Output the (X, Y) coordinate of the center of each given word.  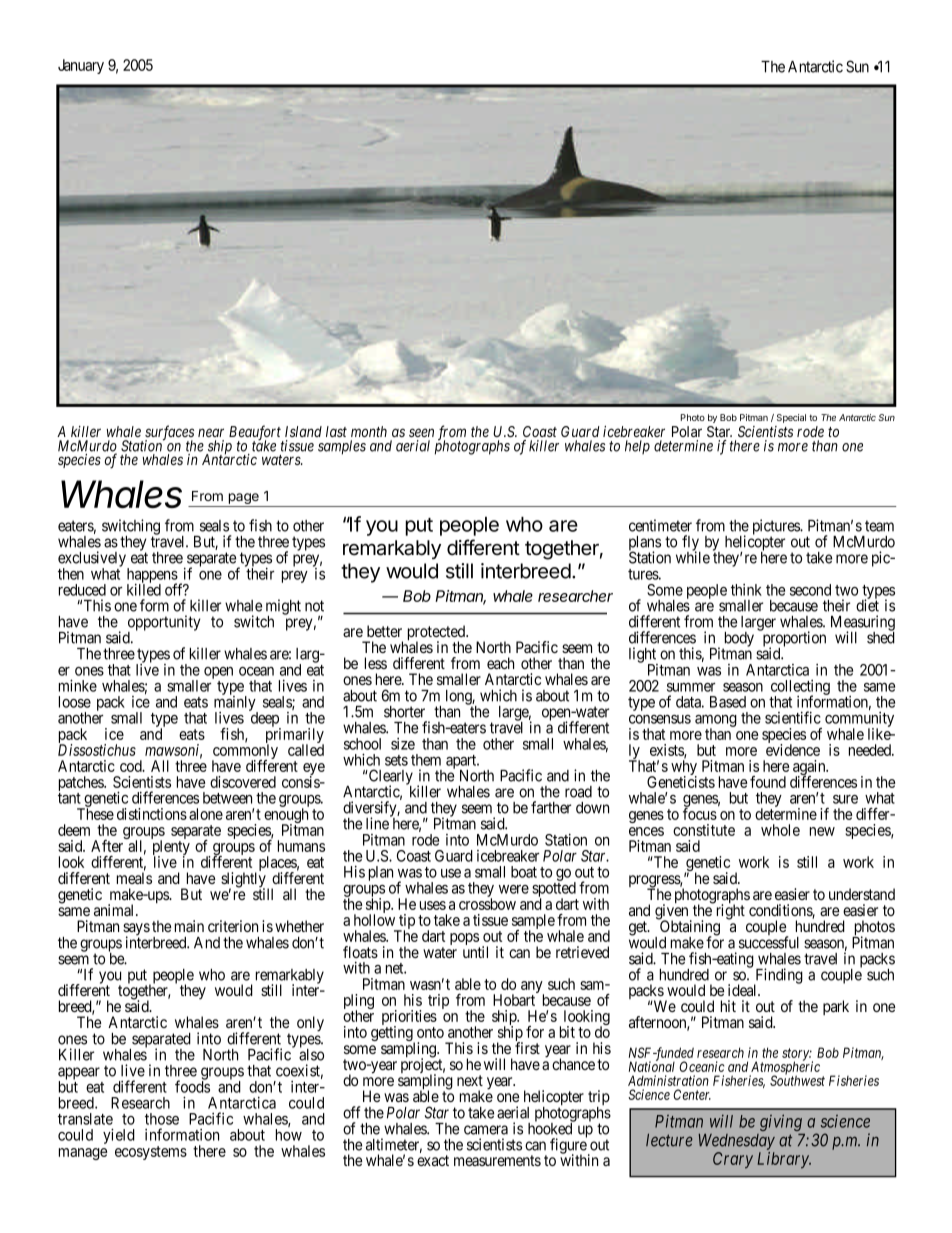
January (81, 66)
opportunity (164, 624)
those (162, 1119)
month (369, 431)
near (211, 432)
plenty (171, 849)
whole (780, 830)
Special (791, 418)
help (637, 447)
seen (421, 432)
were (514, 889)
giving (781, 1122)
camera (486, 1130)
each (500, 663)
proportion (793, 639)
